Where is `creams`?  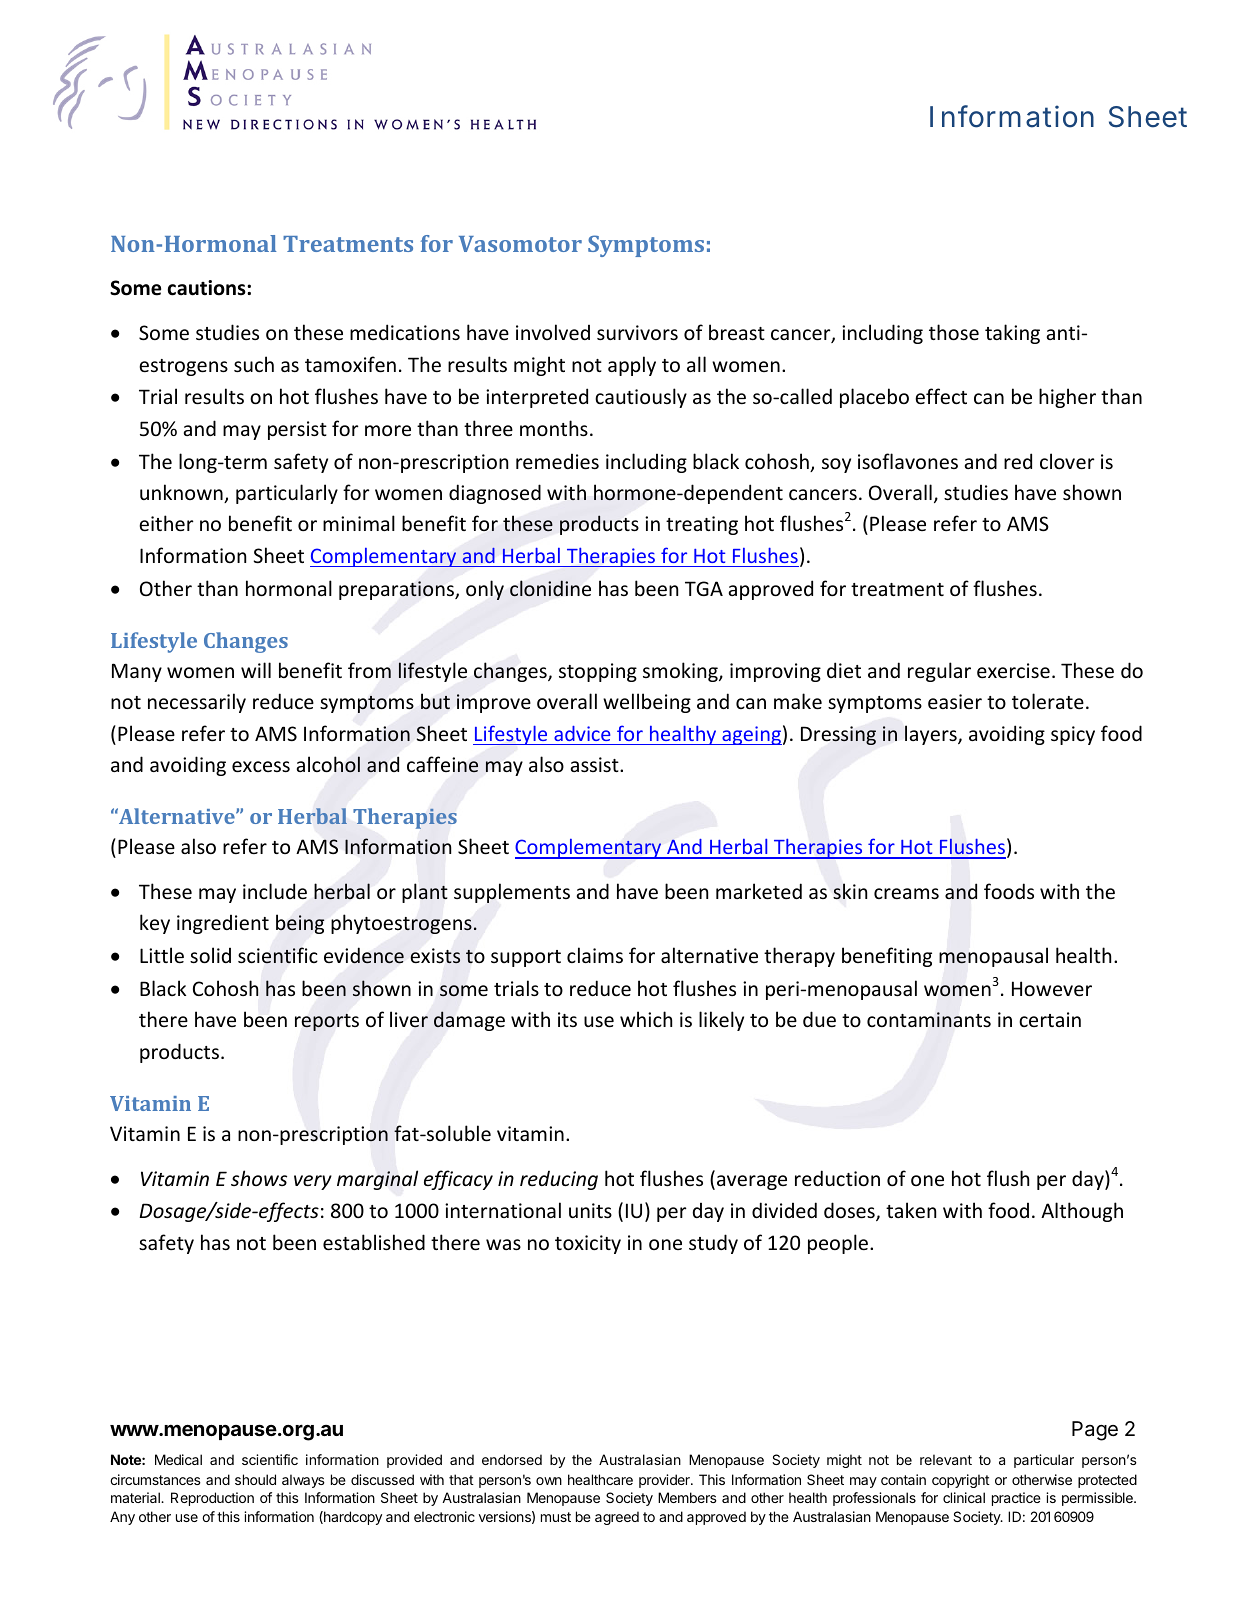
creams is located at coordinates (906, 893).
